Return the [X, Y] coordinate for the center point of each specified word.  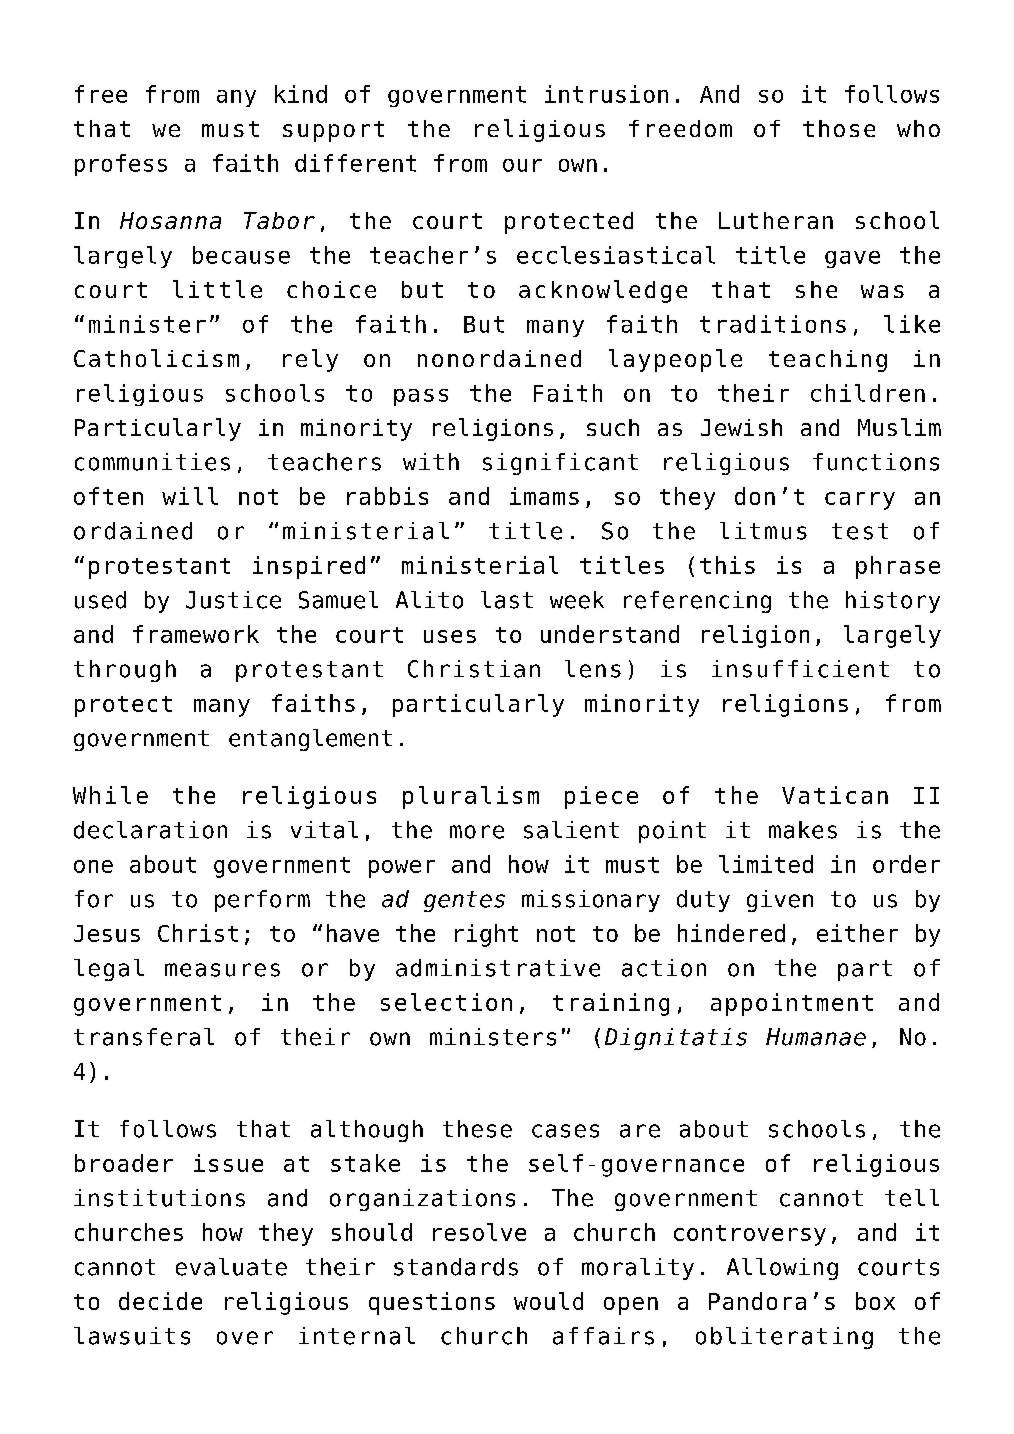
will [190, 496]
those [839, 128]
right [486, 935]
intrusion [606, 94]
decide [160, 1301]
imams [544, 496]
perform [262, 901]
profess [121, 165]
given [780, 901]
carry [860, 501]
